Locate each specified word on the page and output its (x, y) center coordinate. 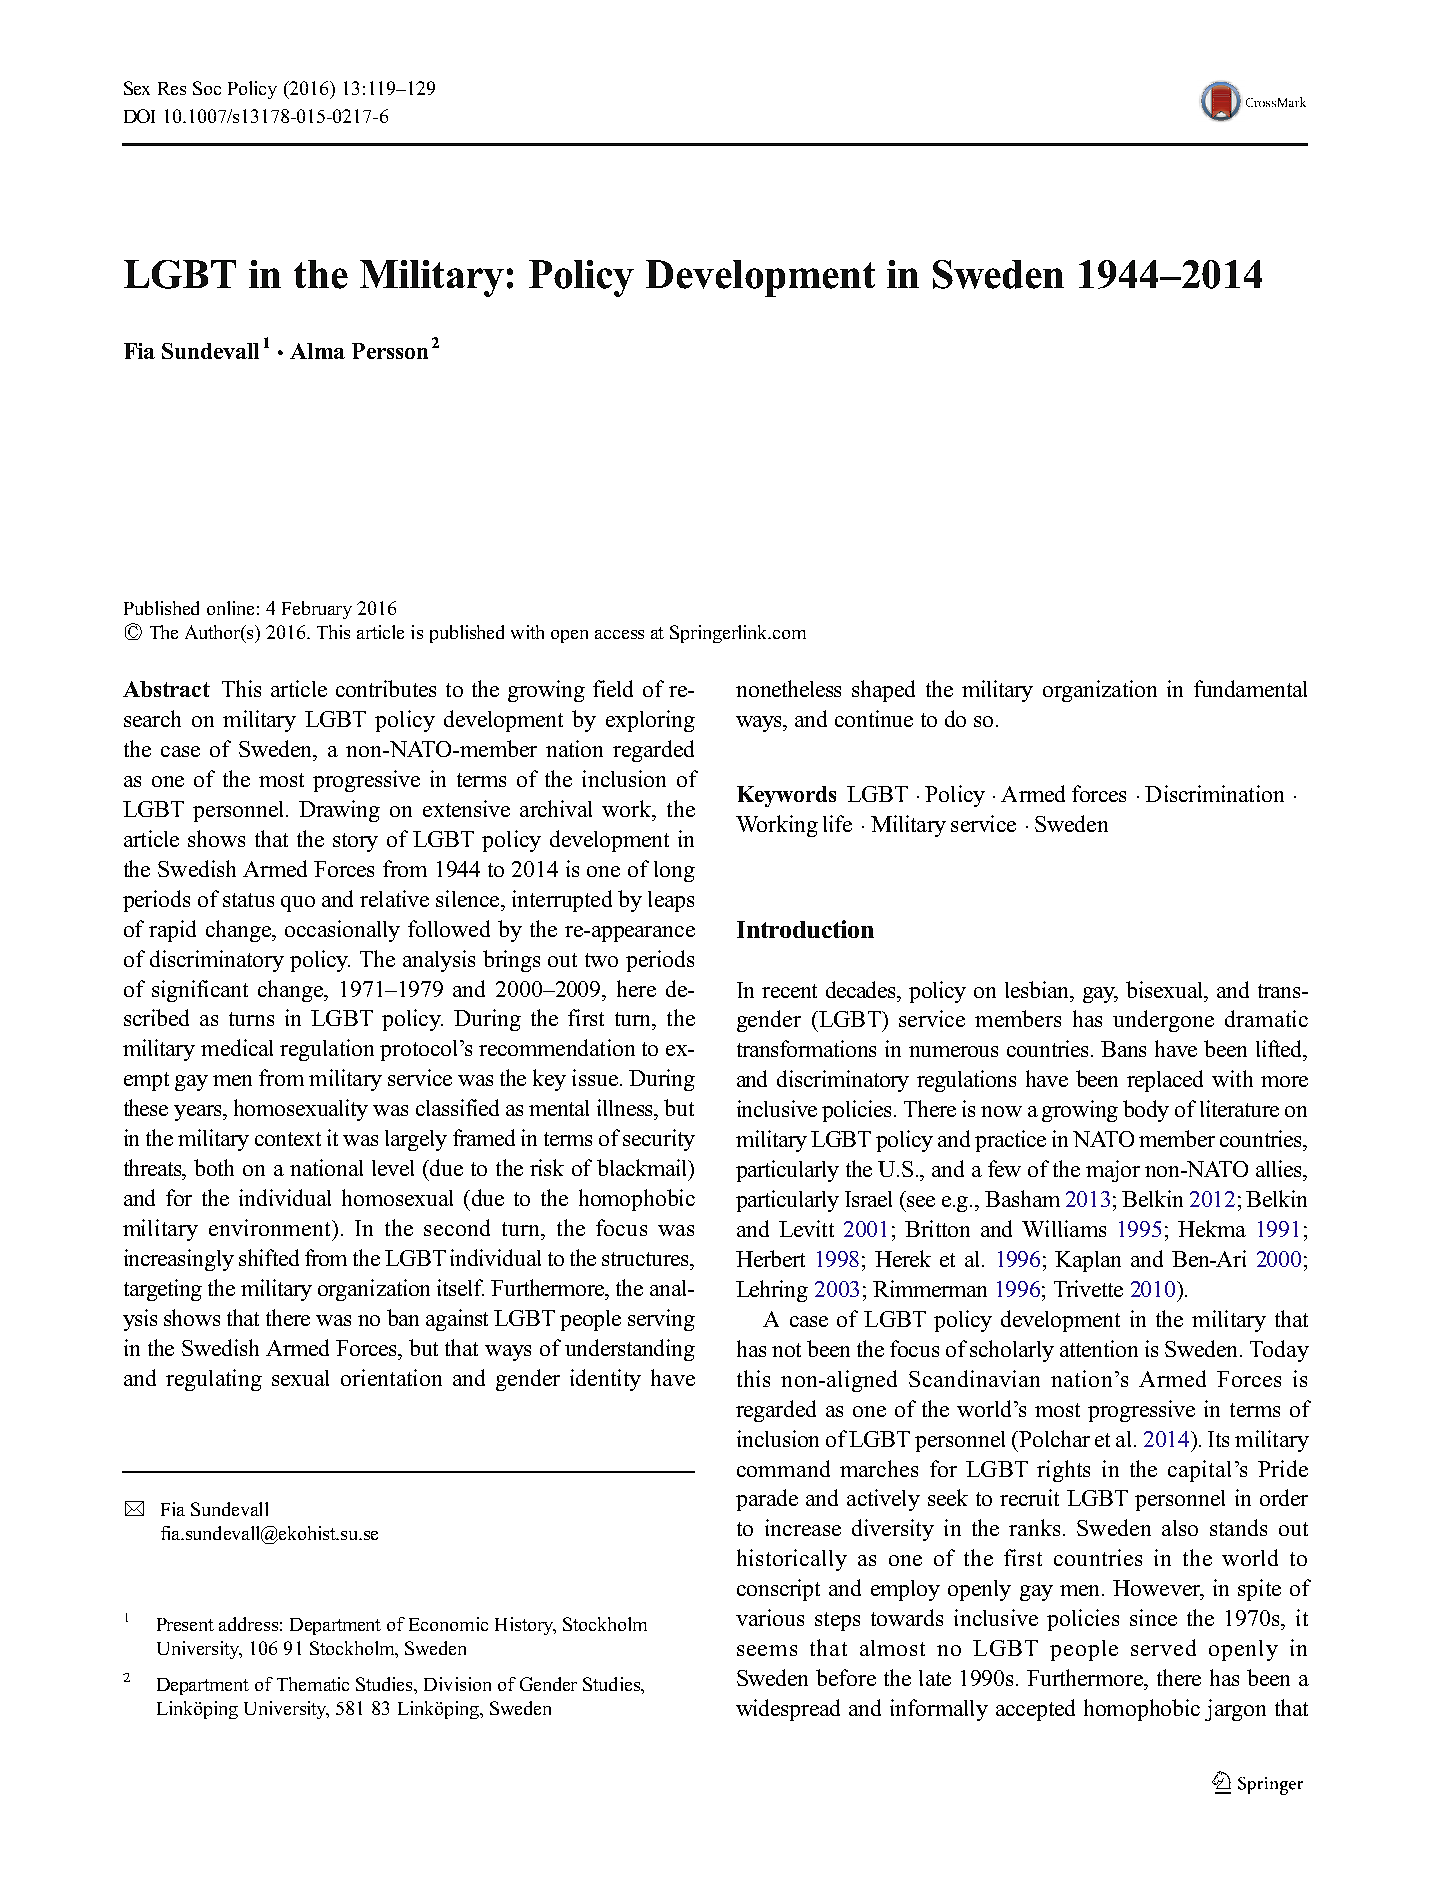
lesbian (1038, 989)
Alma (317, 351)
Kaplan (1088, 1261)
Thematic (313, 1684)
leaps (671, 901)
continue (874, 718)
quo (298, 904)
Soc (207, 88)
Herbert (770, 1258)
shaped (883, 691)
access (619, 634)
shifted (269, 1257)
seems (767, 1650)
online (230, 608)
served (1163, 1647)
